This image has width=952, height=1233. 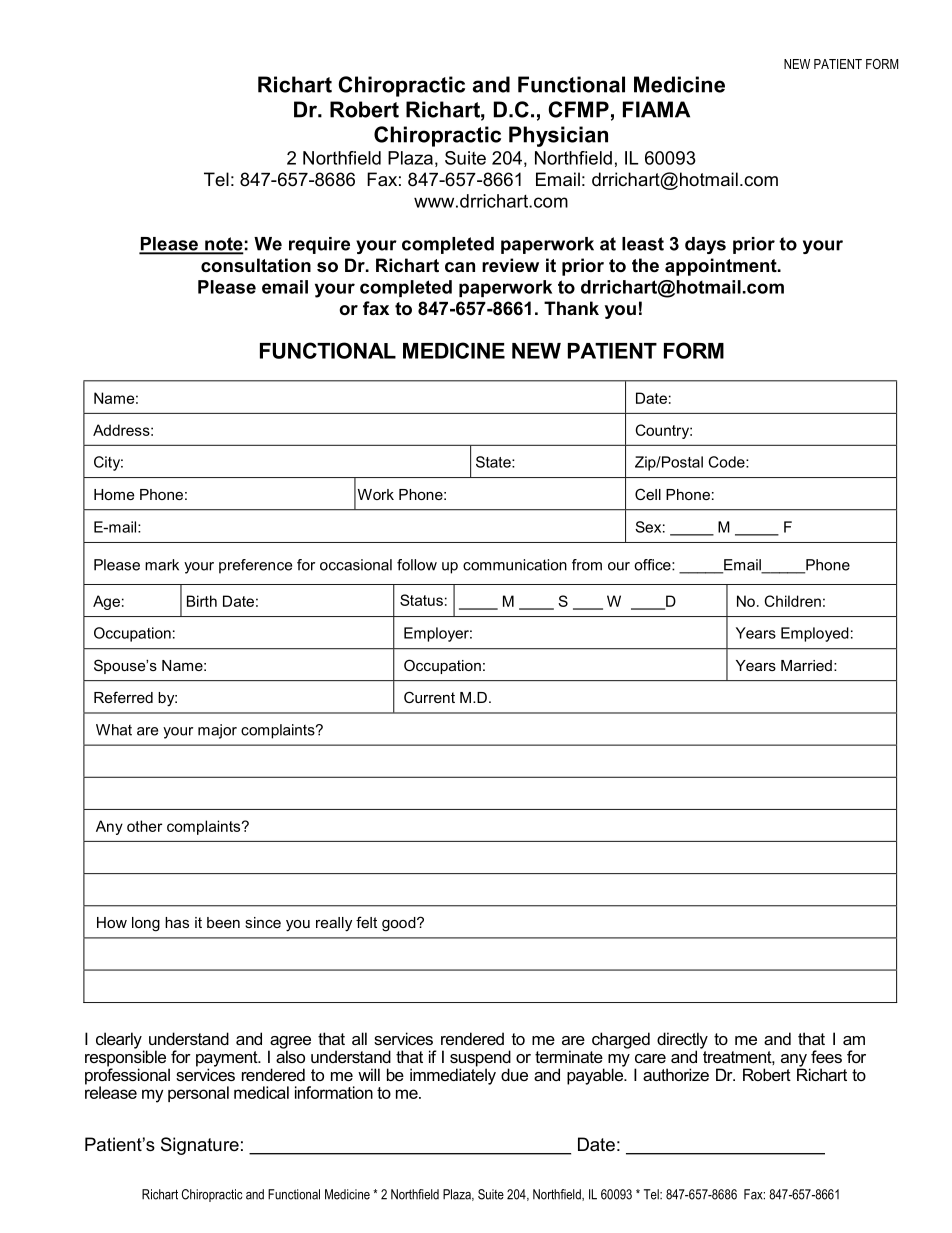 What do you see at coordinates (162, 565) in the image?
I see `mark` at bounding box center [162, 565].
